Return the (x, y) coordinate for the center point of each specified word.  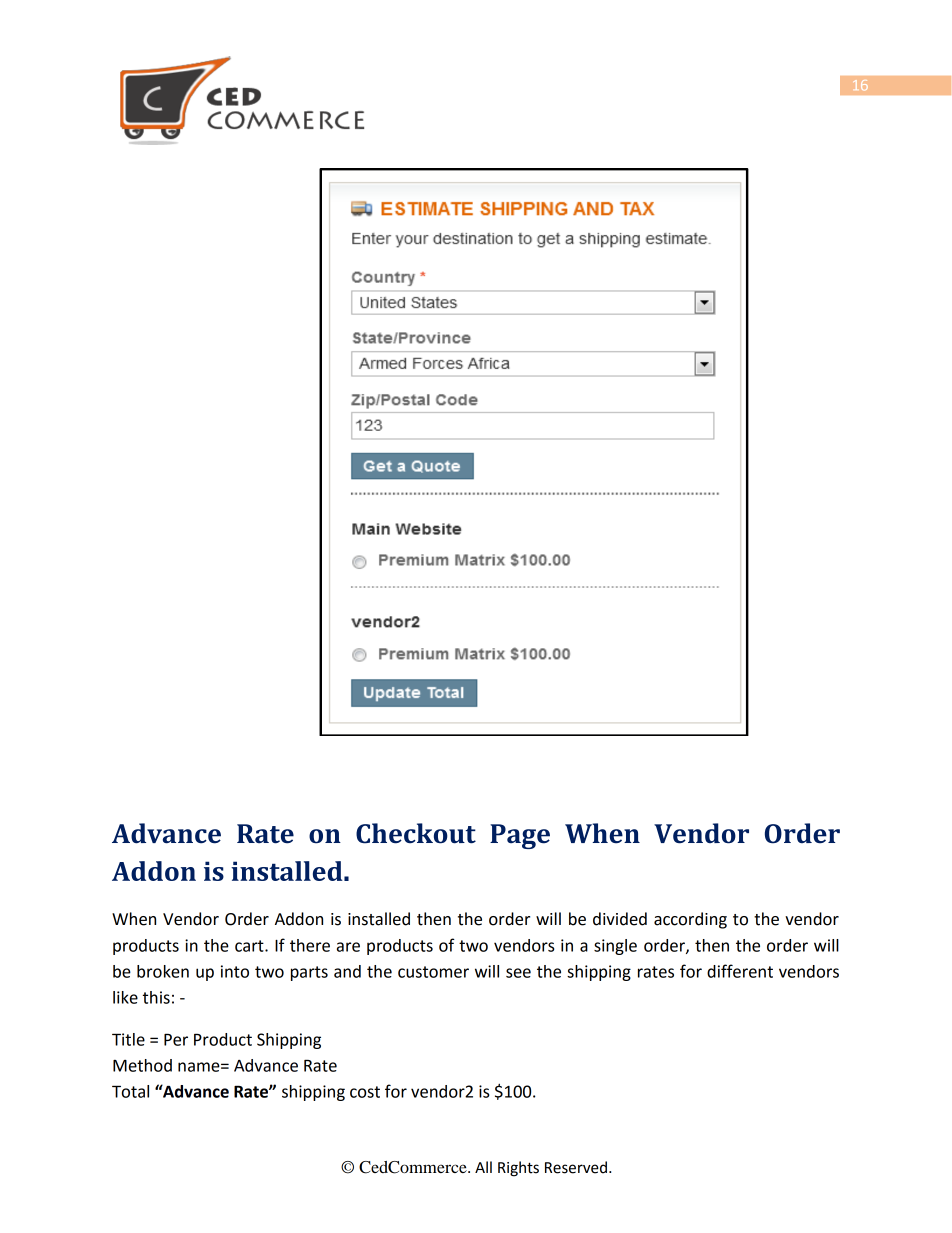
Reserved (576, 1167)
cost (365, 1092)
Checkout (416, 833)
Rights (518, 1169)
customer (433, 972)
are (348, 947)
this (156, 997)
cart (250, 946)
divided (620, 919)
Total (130, 1091)
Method (142, 1065)
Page (520, 836)
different (740, 971)
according (690, 920)
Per (176, 1039)
